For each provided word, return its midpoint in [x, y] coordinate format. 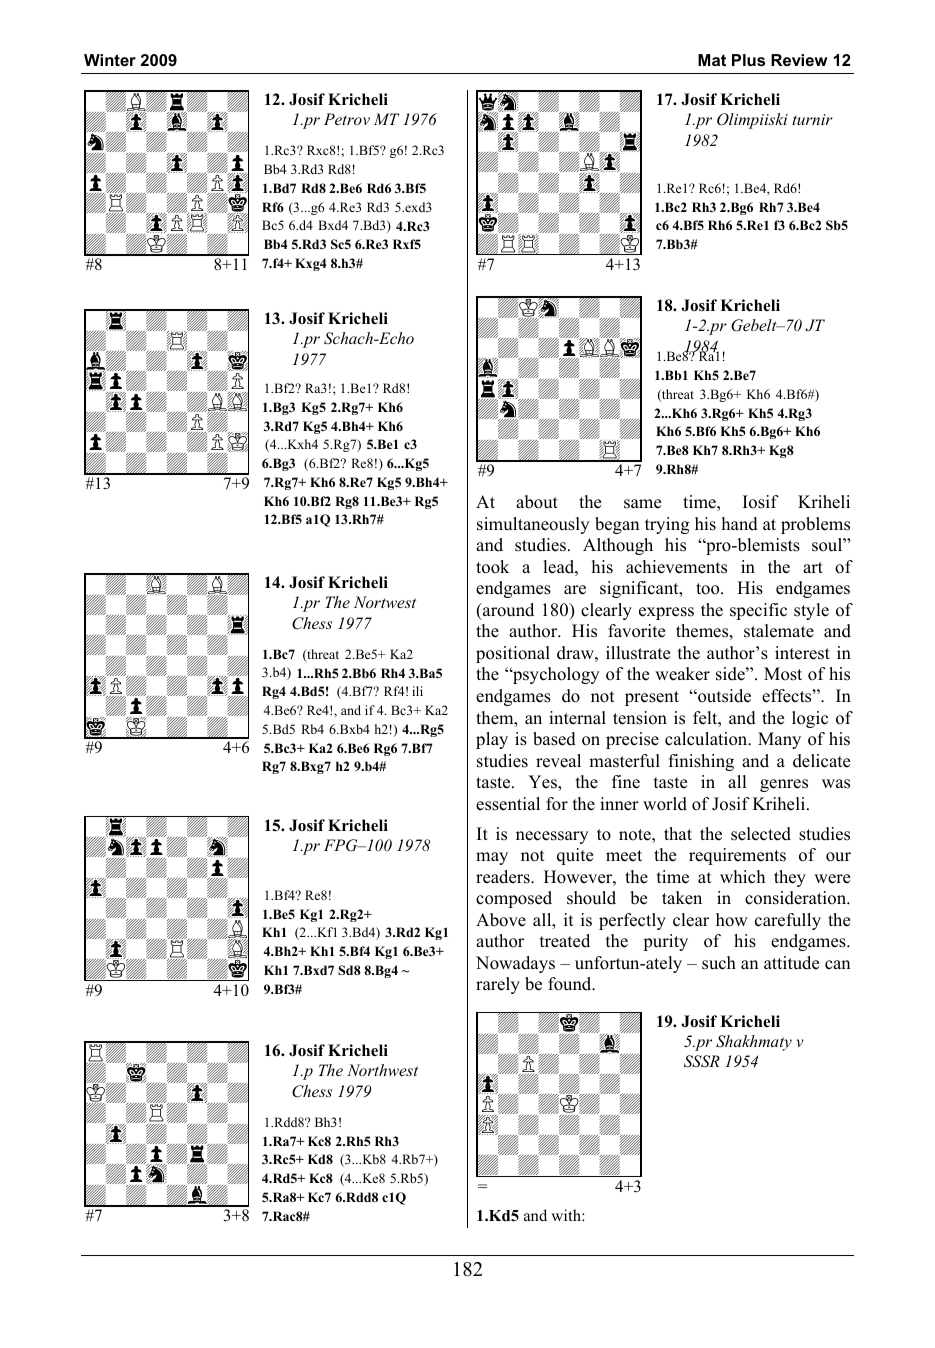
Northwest [382, 1070]
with [567, 1215]
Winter [110, 60]
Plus [748, 60]
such [719, 963]
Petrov [347, 119]
